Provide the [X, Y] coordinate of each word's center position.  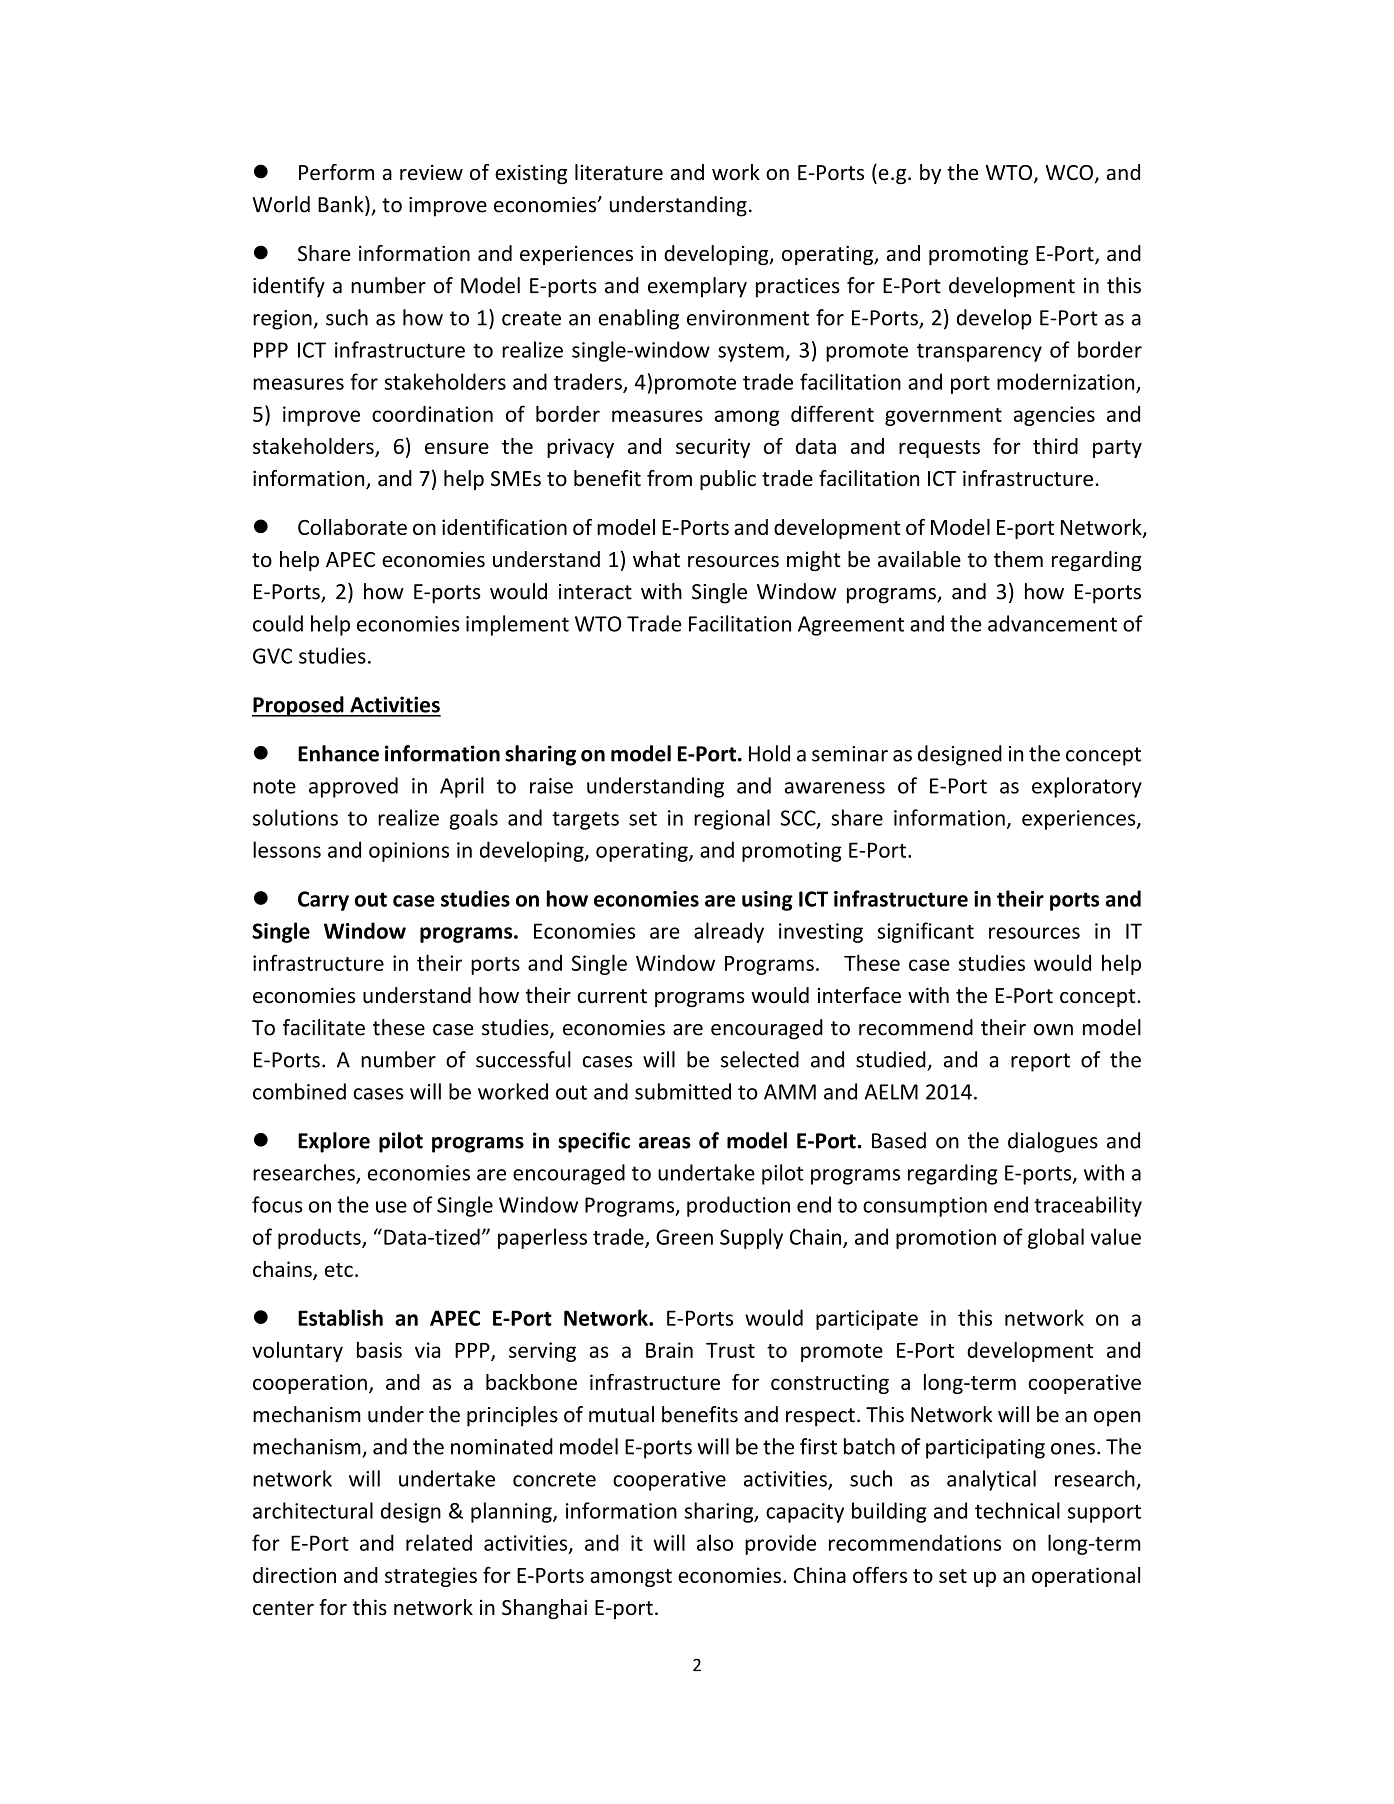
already [729, 932]
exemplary [697, 287]
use [391, 1207]
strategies [431, 1577]
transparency [979, 352]
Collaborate [352, 527]
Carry [323, 901]
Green [684, 1237]
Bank [342, 205]
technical [1017, 1510]
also [715, 1542]
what [656, 559]
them [1018, 559]
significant [926, 932]
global [1056, 1238]
